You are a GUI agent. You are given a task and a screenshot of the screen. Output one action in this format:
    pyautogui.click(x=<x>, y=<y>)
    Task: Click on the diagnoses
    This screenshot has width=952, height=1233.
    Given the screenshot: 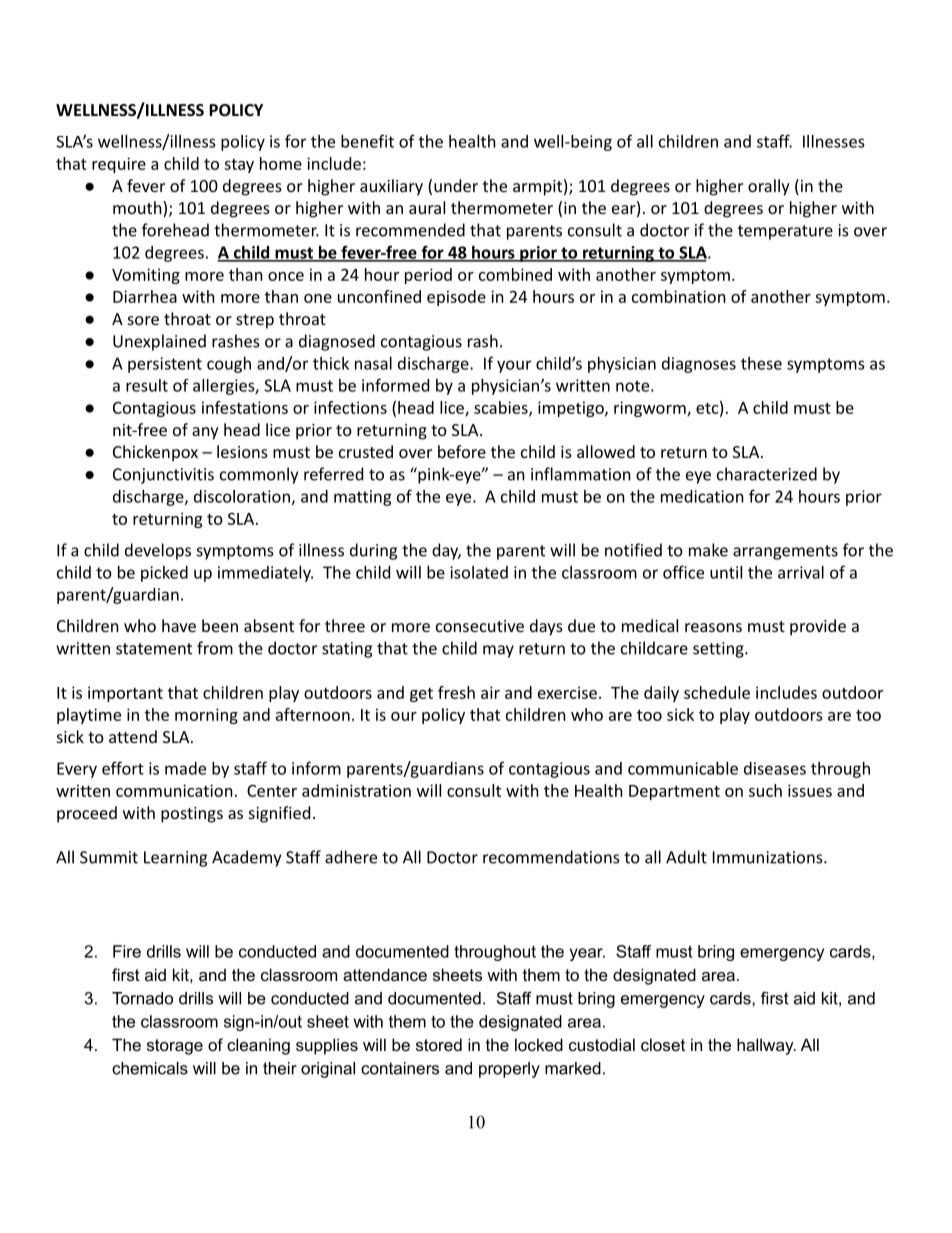 What is the action you would take?
    pyautogui.click(x=699, y=365)
